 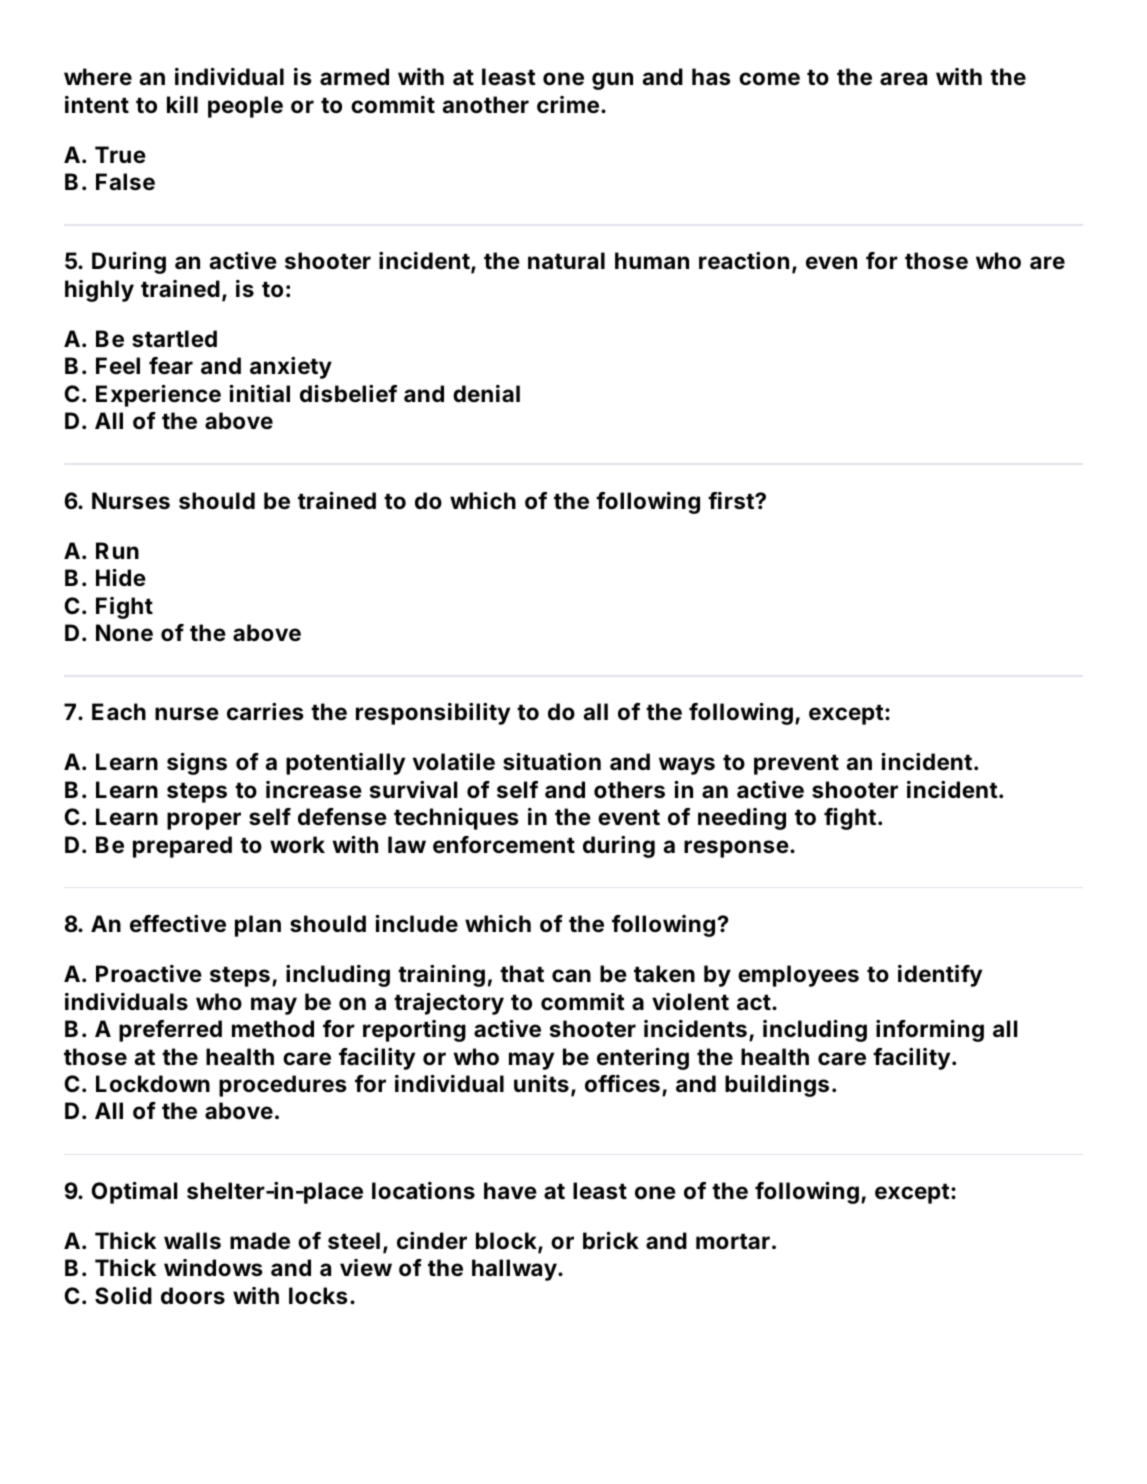 What do you see at coordinates (433, 714) in the screenshot?
I see `responsibility` at bounding box center [433, 714].
